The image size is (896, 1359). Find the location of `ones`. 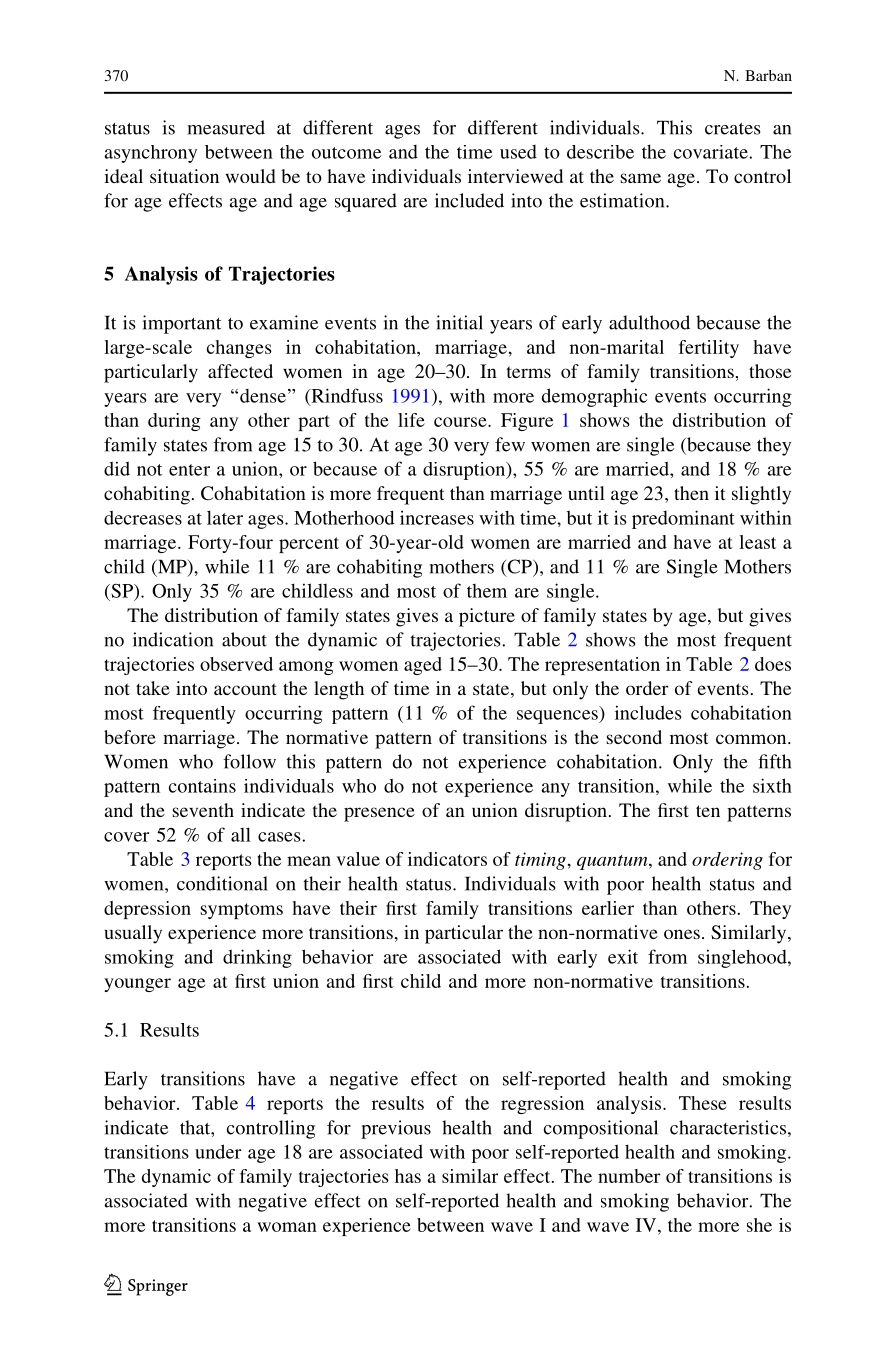

ones is located at coordinates (682, 934).
